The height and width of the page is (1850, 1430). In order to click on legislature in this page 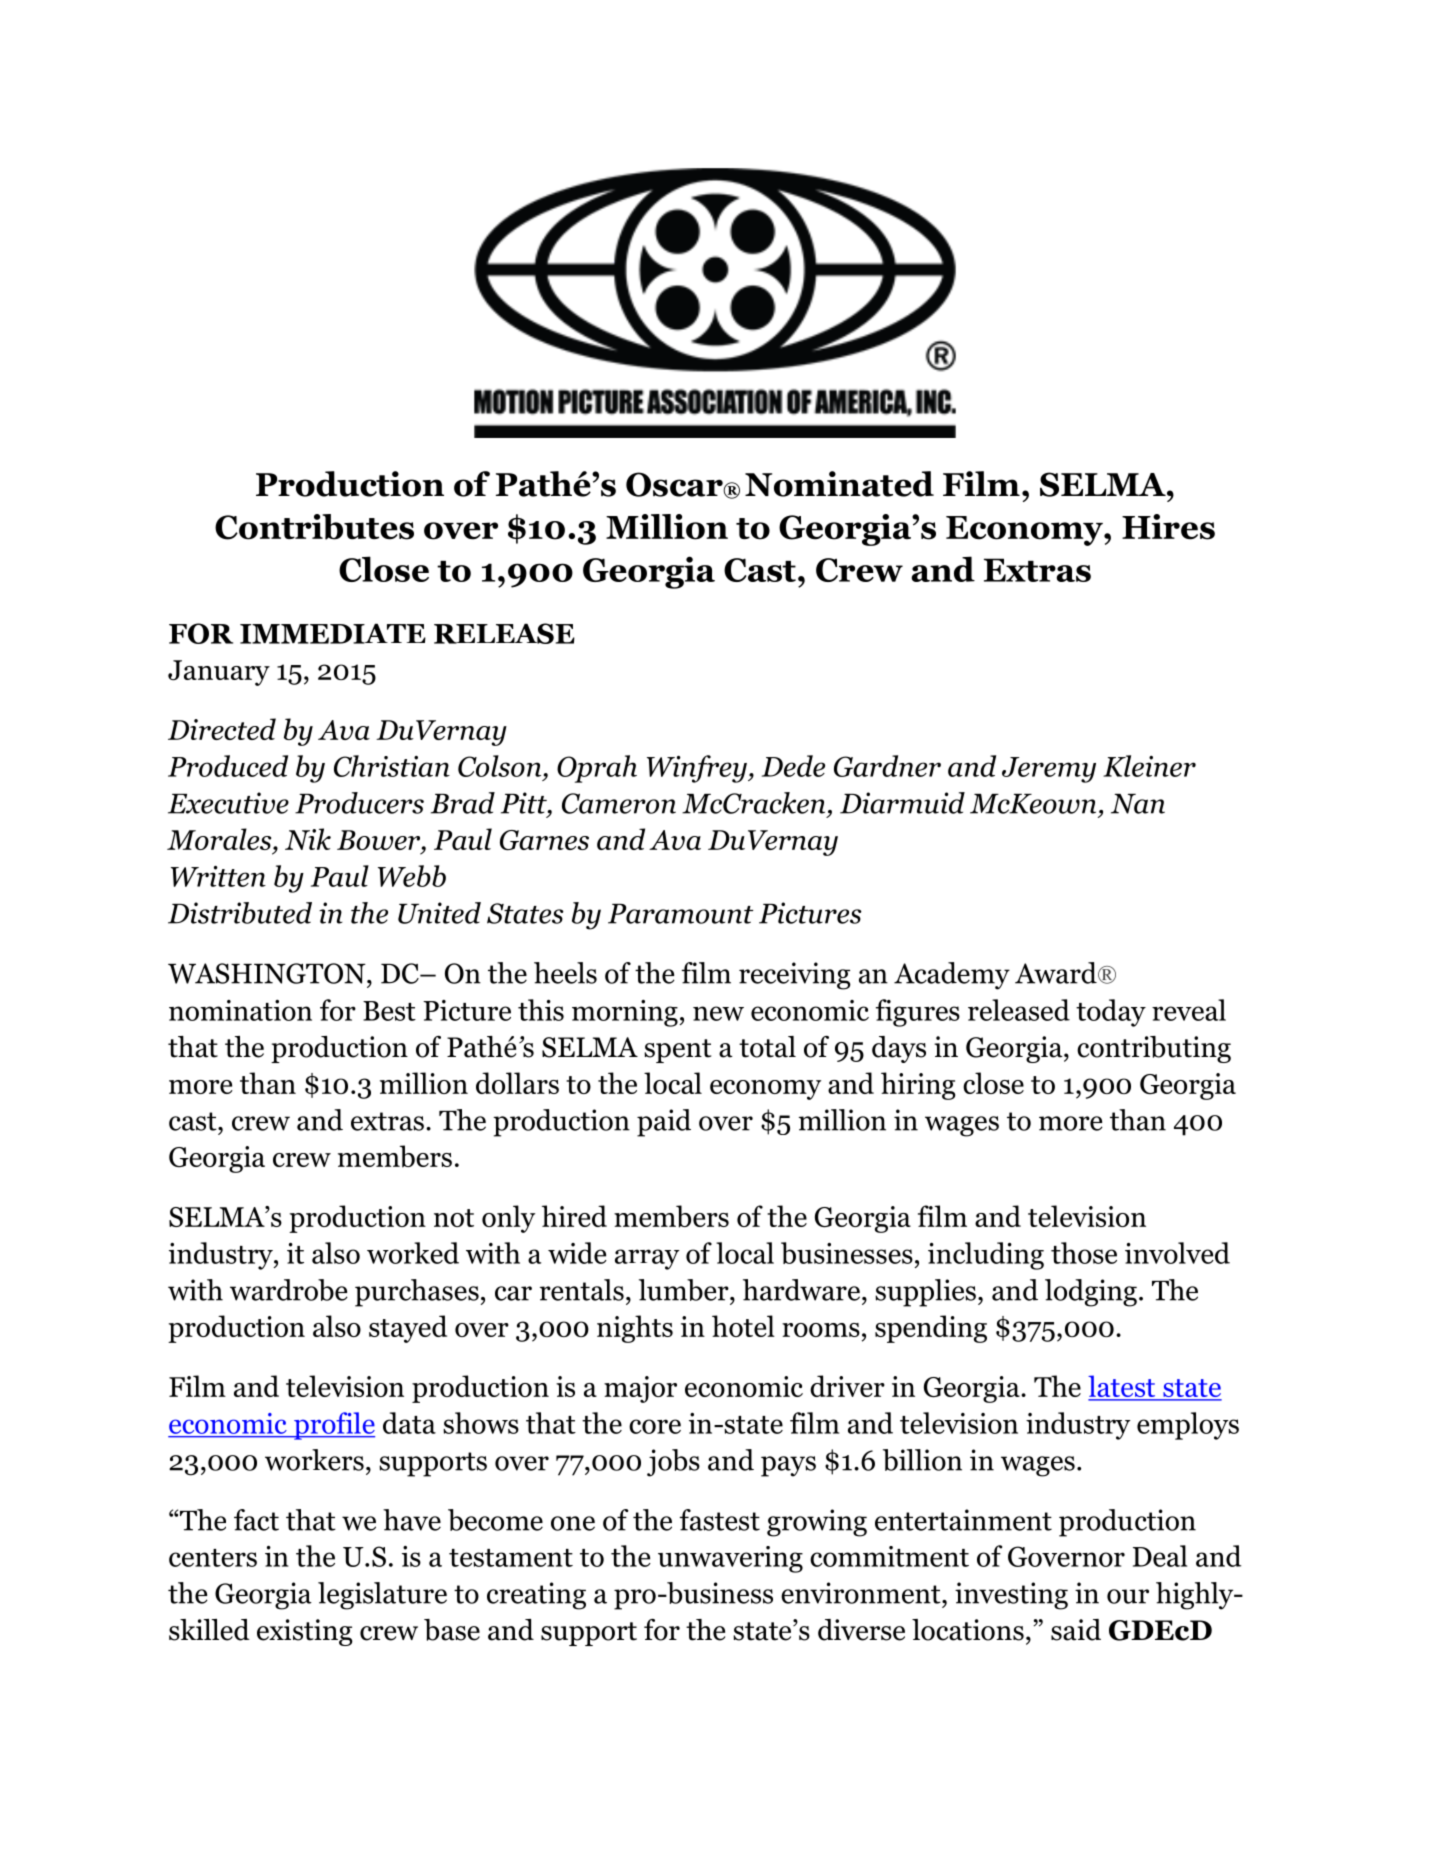, I will do `click(382, 1596)`.
